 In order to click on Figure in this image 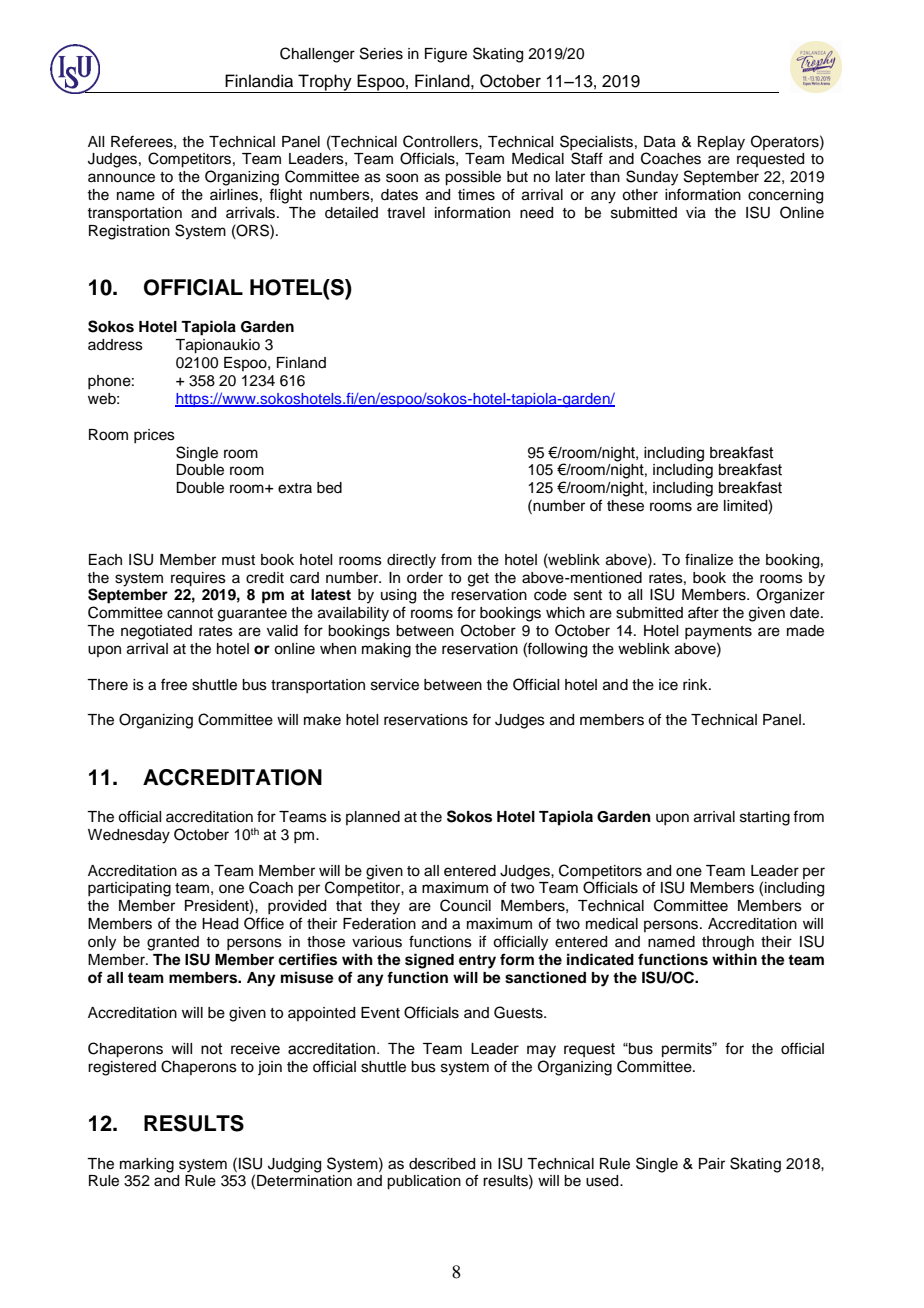, I will do `click(446, 55)`.
